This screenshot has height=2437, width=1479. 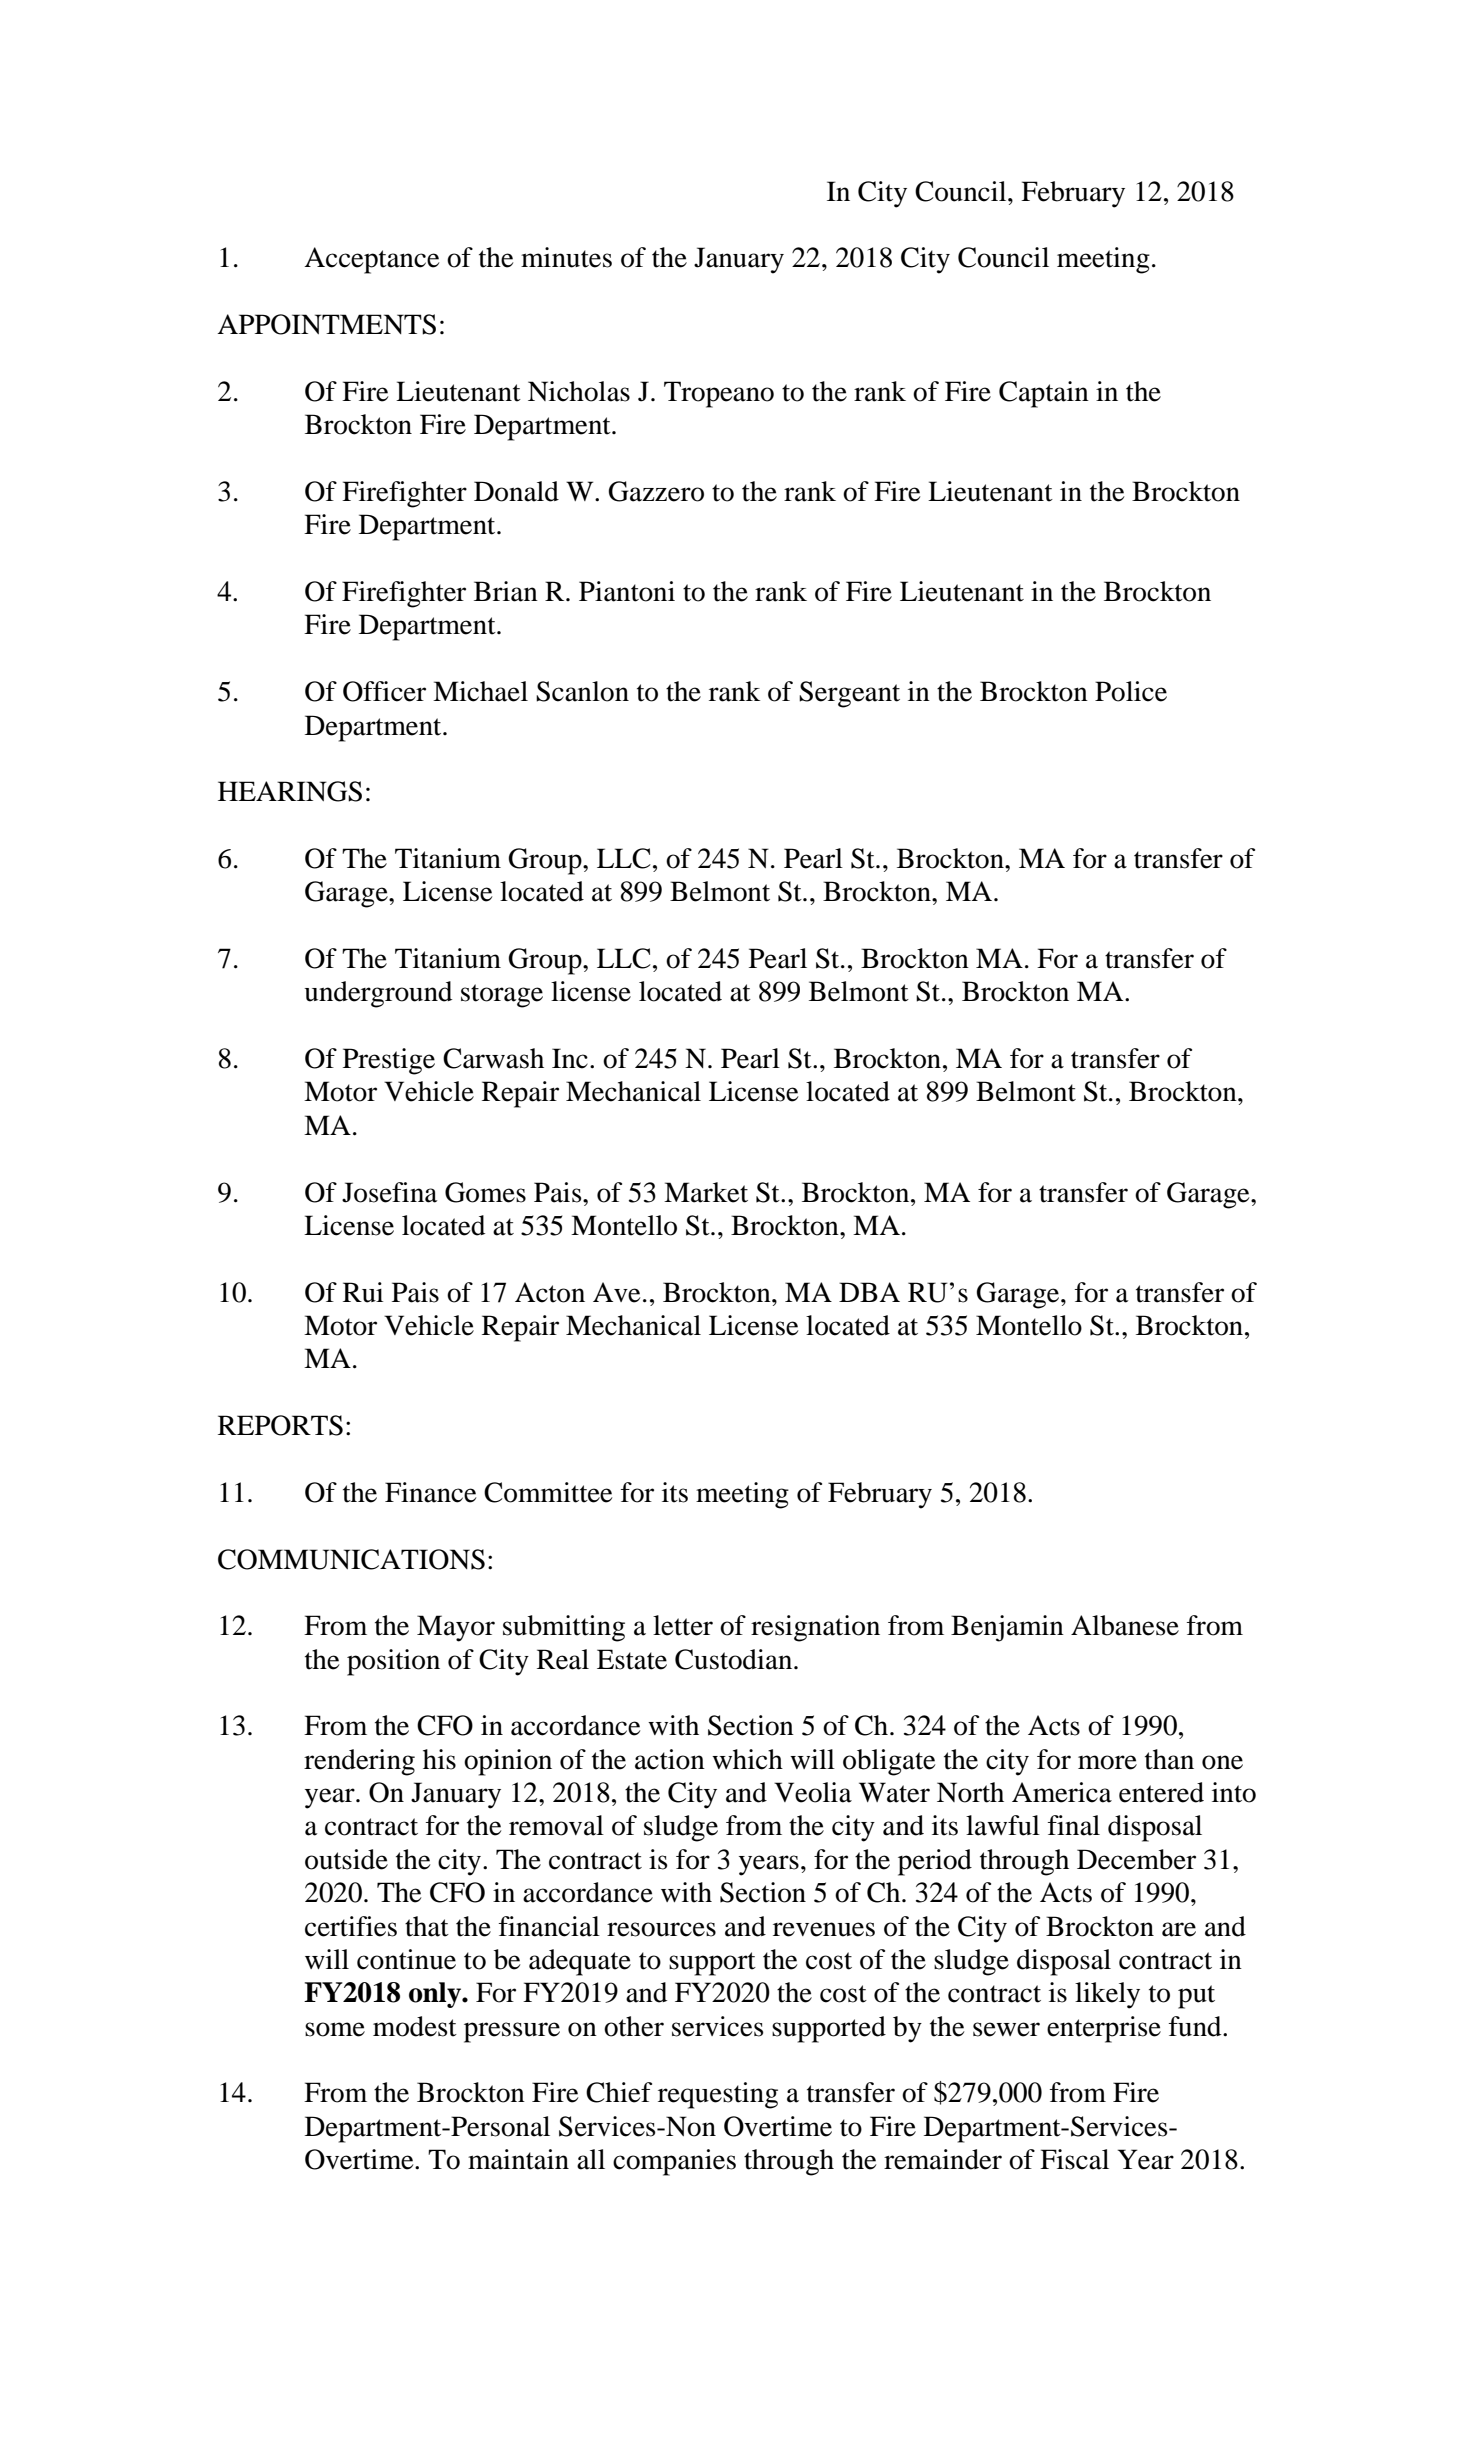 What do you see at coordinates (415, 2026) in the screenshot?
I see `modest` at bounding box center [415, 2026].
